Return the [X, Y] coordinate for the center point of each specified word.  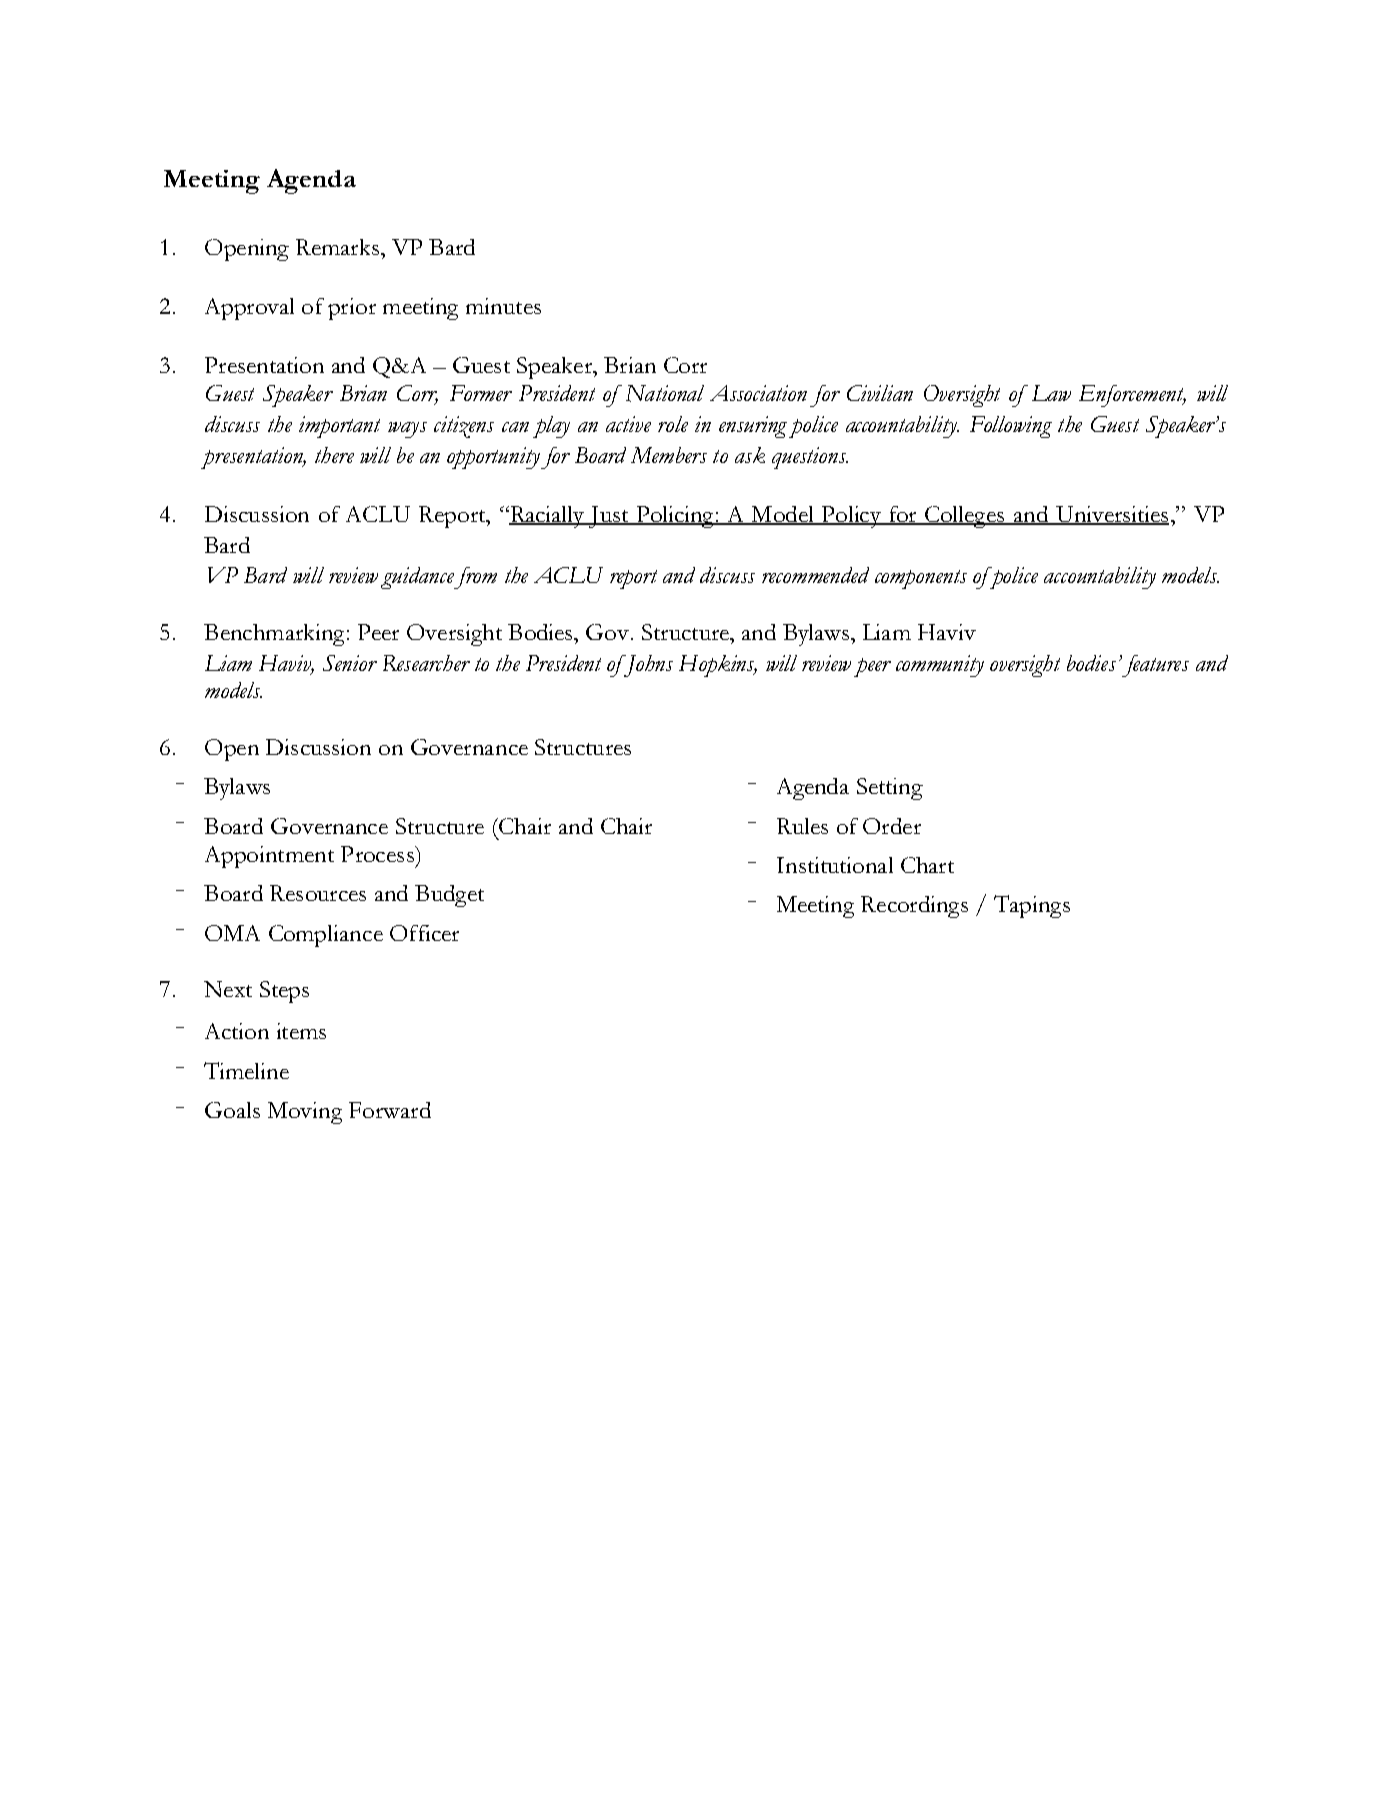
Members [669, 455]
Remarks [337, 247]
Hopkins [718, 666]
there [334, 455]
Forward [390, 1110]
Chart [927, 865]
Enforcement [1132, 396]
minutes [503, 306]
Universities [1111, 515]
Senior [350, 663]
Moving [305, 1113]
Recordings [914, 907]
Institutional [835, 865]
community [940, 666]
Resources [318, 893]
